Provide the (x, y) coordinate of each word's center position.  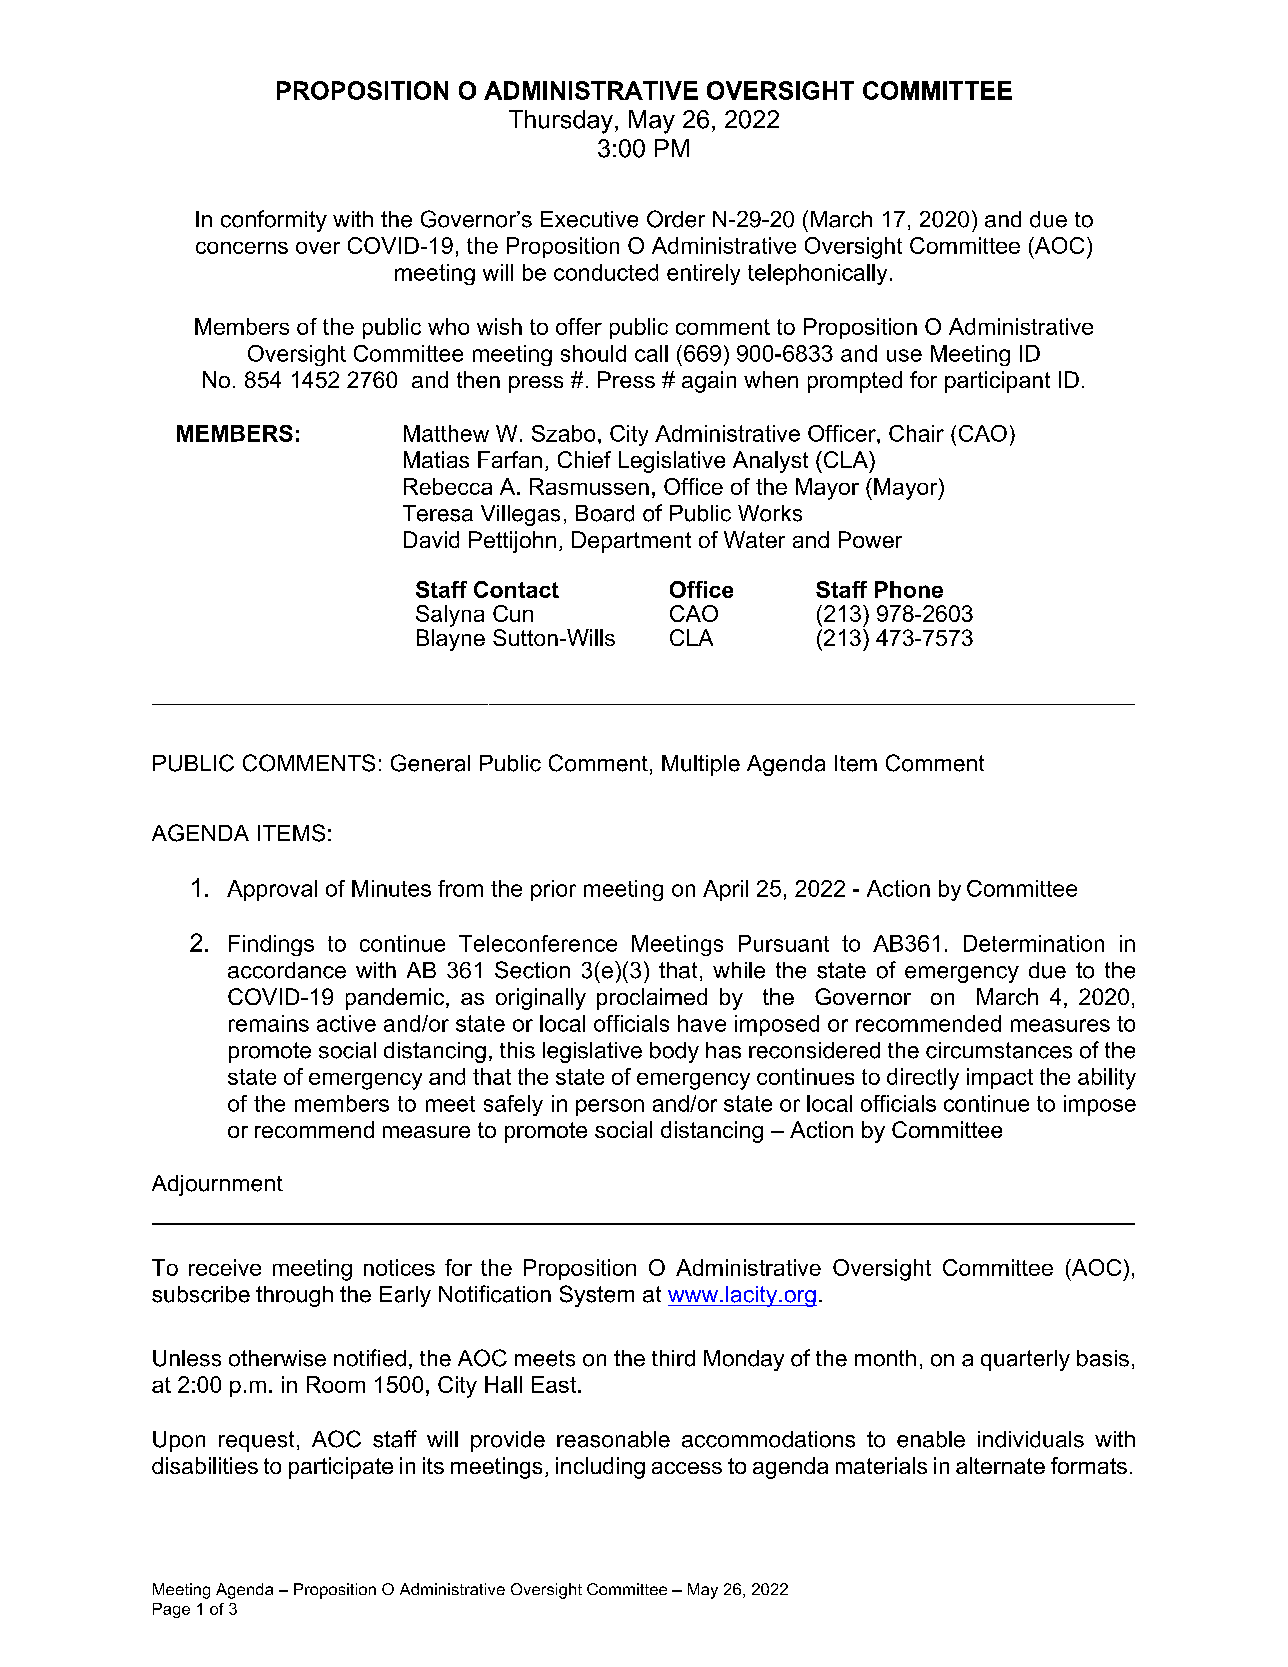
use (904, 355)
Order (676, 219)
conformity (274, 221)
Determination (1034, 943)
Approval (272, 890)
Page (171, 1610)
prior (553, 890)
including (600, 1468)
